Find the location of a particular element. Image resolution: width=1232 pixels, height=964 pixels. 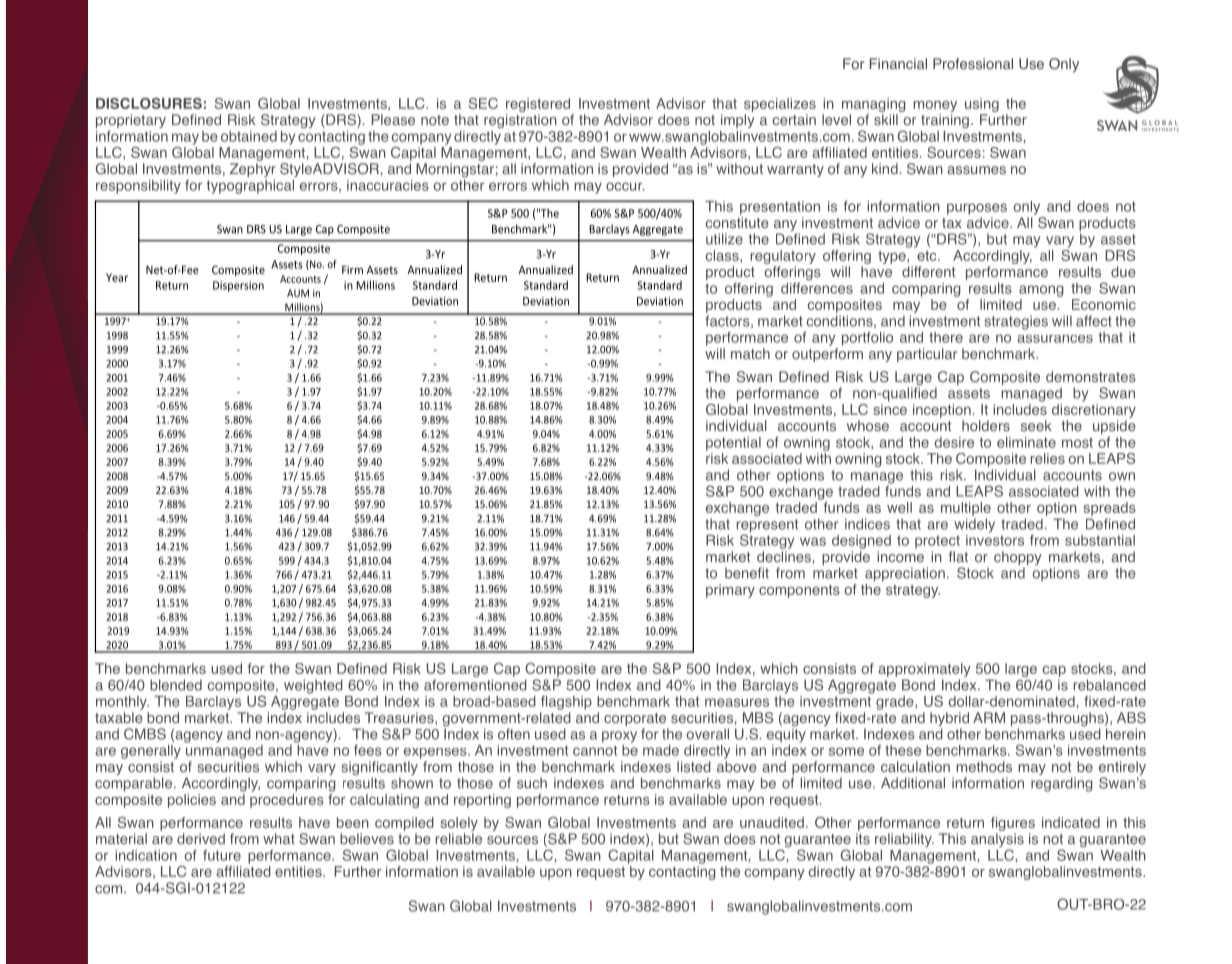

DISCLOSURES is located at coordinates (149, 103).
